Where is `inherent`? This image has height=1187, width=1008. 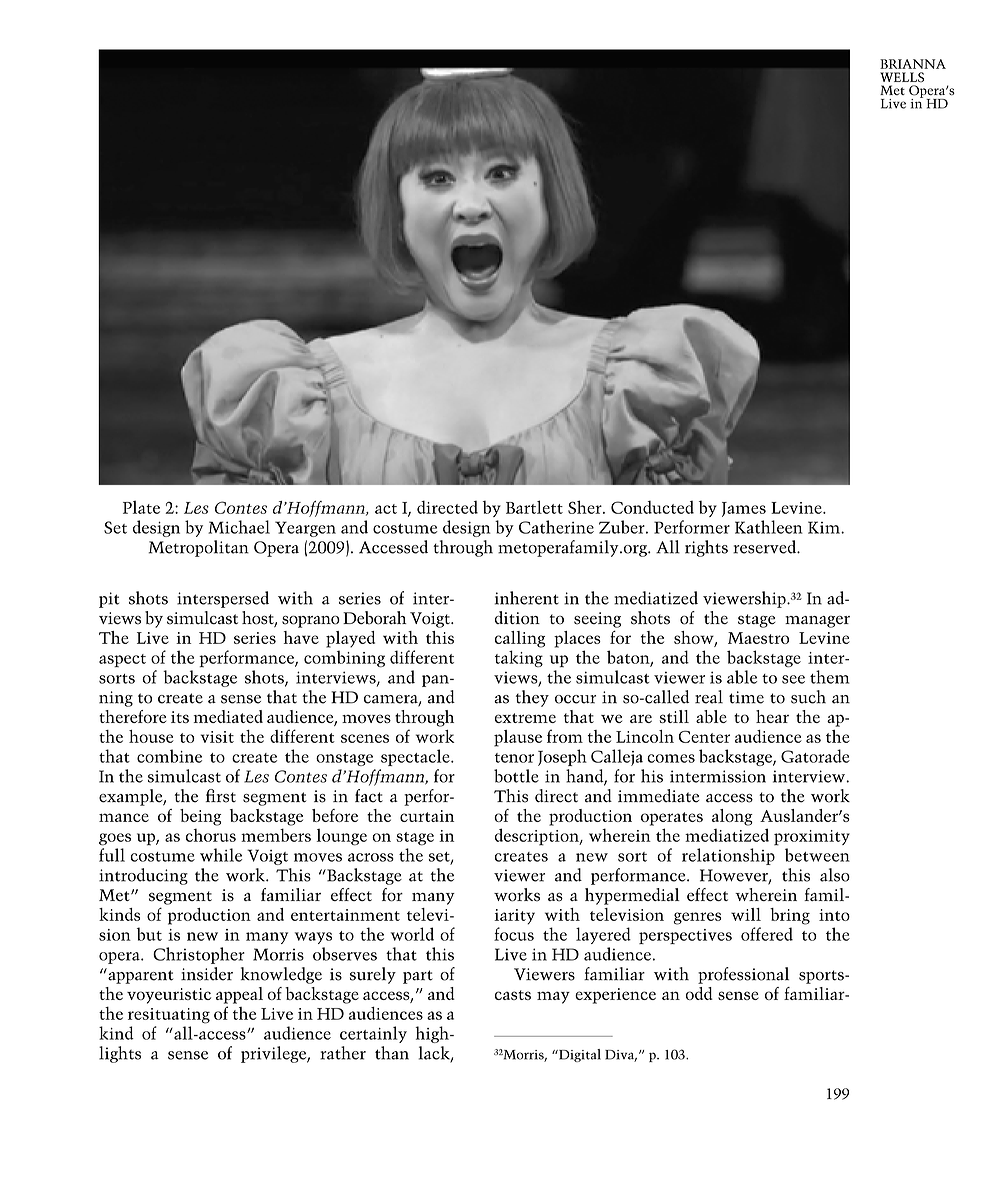
inherent is located at coordinates (527, 598).
